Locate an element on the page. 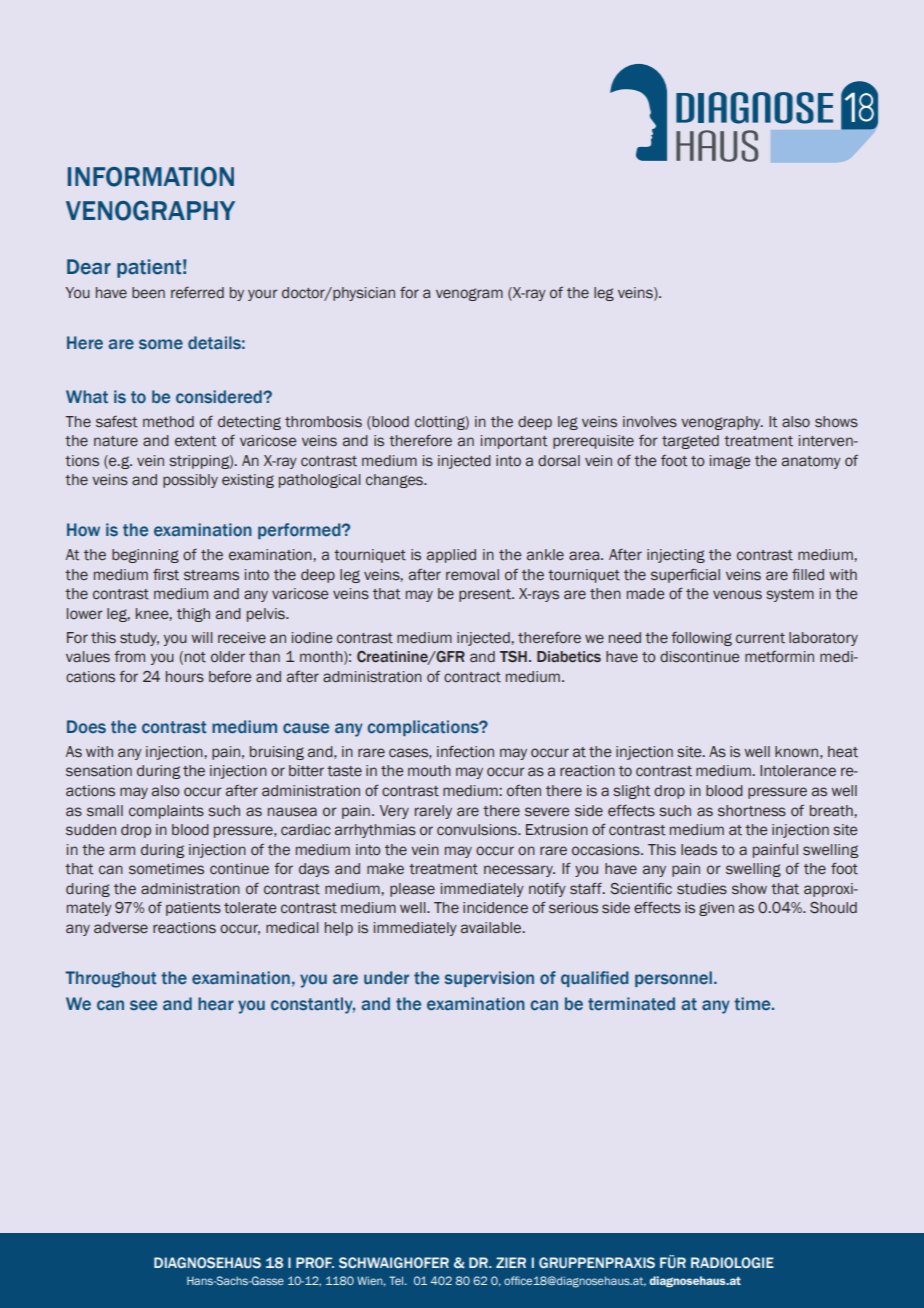  terminated is located at coordinates (631, 1004).
